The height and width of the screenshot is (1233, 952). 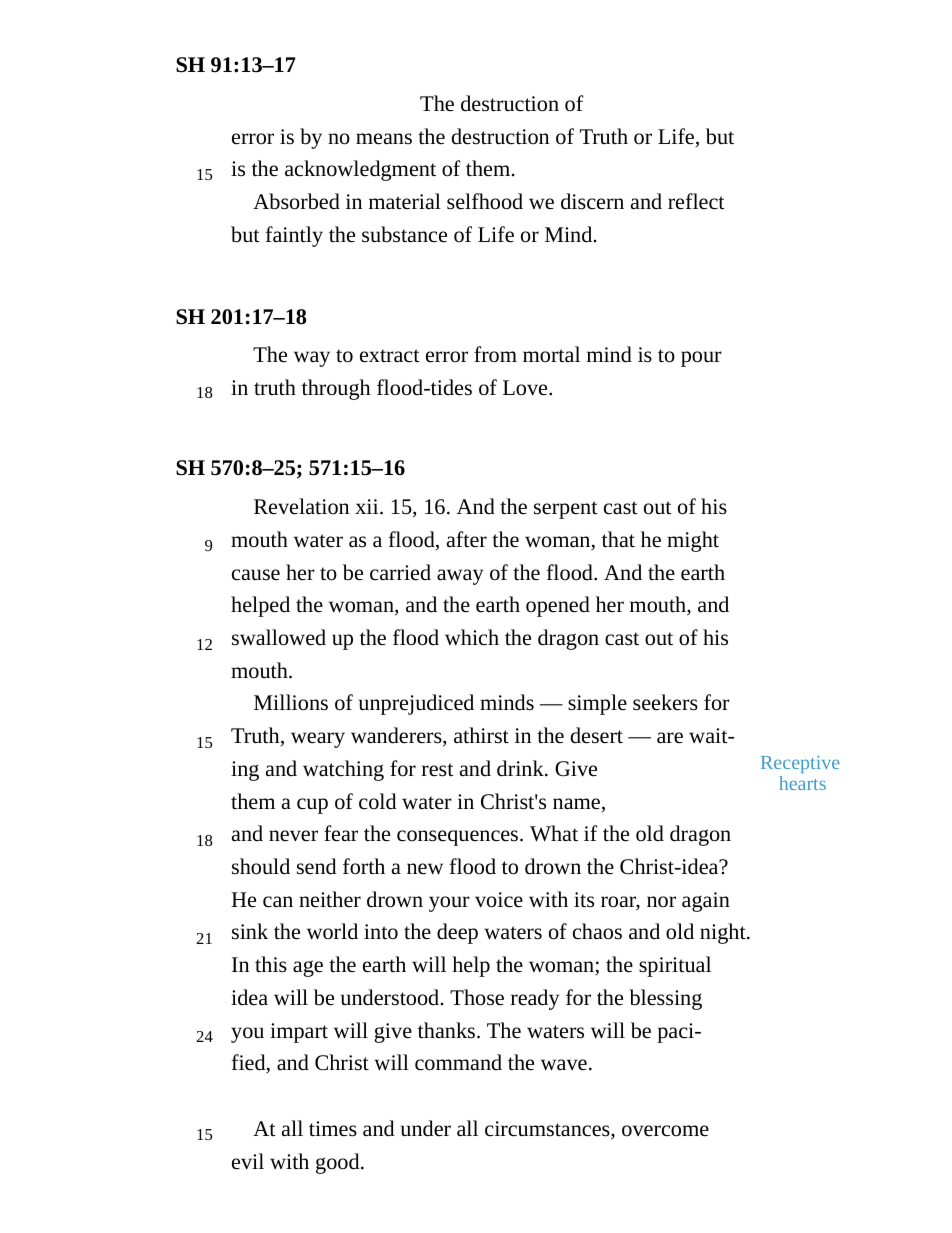 I want to click on Revelation, so click(x=301, y=506).
